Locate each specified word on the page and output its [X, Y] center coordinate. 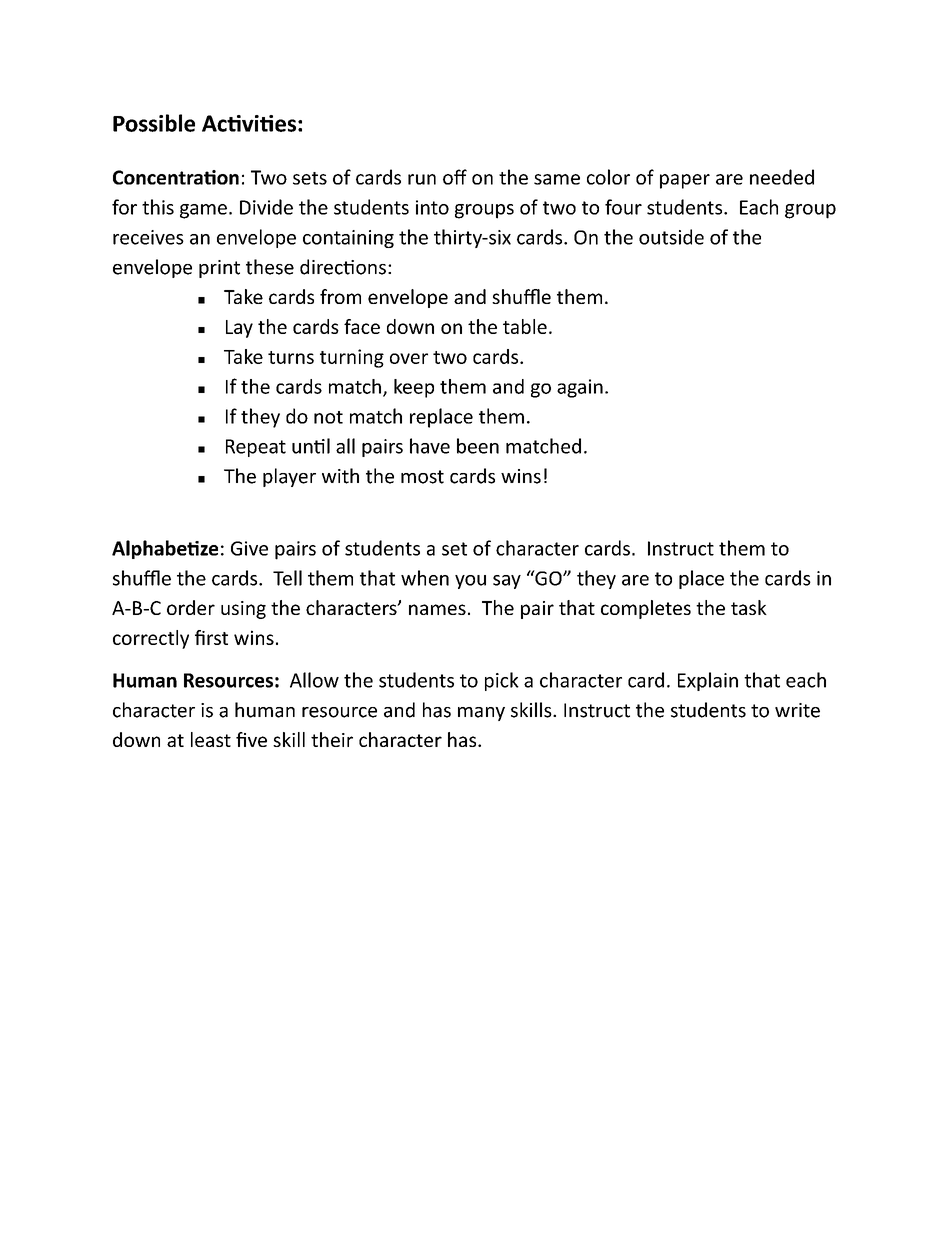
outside [671, 237]
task [749, 607]
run [422, 179]
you [470, 582]
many [481, 714]
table [525, 326]
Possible [154, 123]
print [219, 269]
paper [685, 181]
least [211, 739]
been [478, 446]
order [191, 607]
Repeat [256, 448]
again [580, 388]
